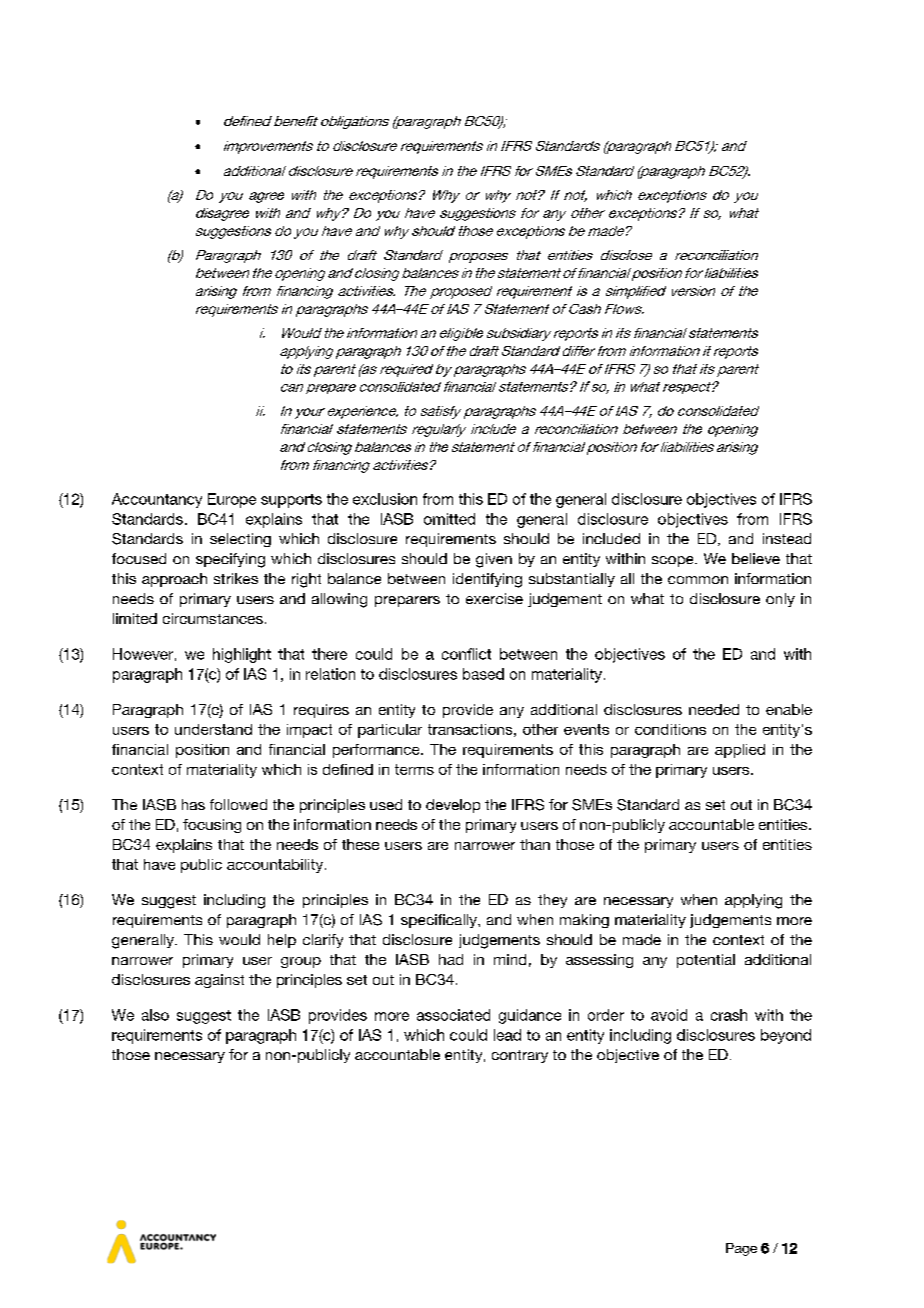 The height and width of the image is (1308, 924). What do you see at coordinates (276, 866) in the image?
I see `accountability` at bounding box center [276, 866].
